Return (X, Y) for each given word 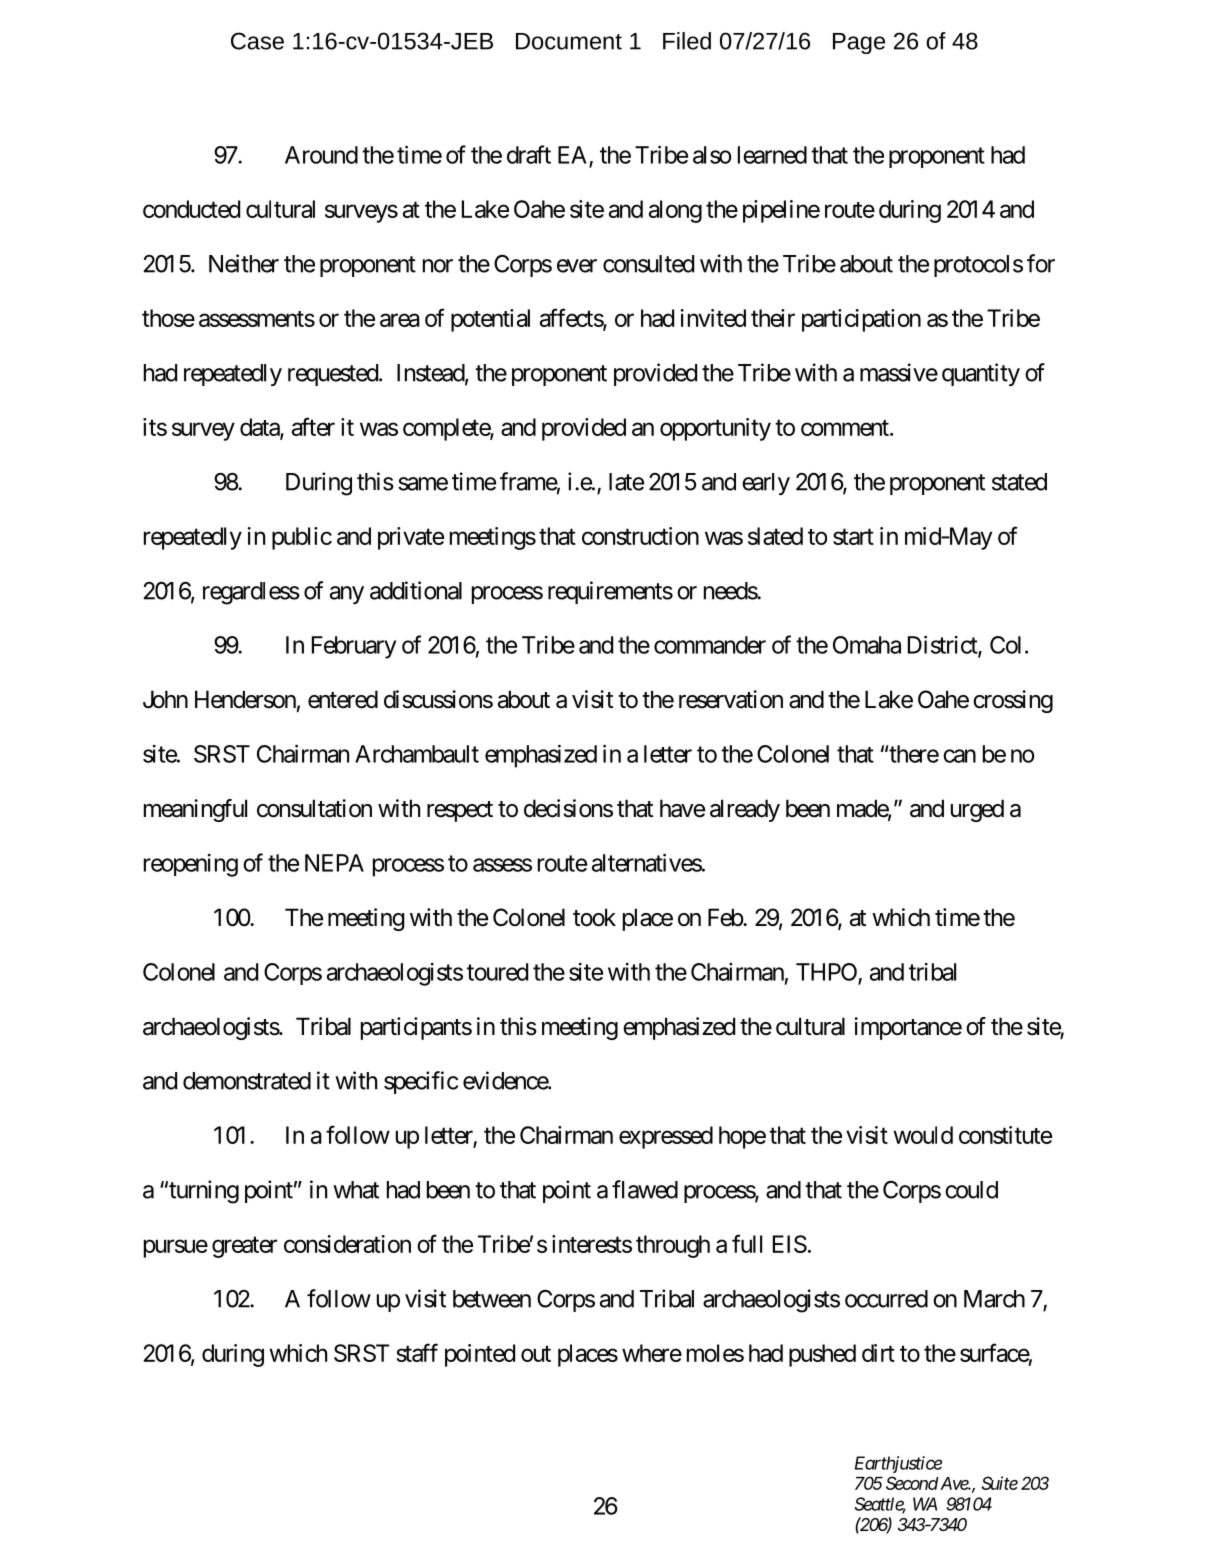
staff (417, 1352)
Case (257, 41)
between (492, 1299)
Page (859, 43)
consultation (314, 808)
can (959, 756)
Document (569, 41)
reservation (731, 699)
